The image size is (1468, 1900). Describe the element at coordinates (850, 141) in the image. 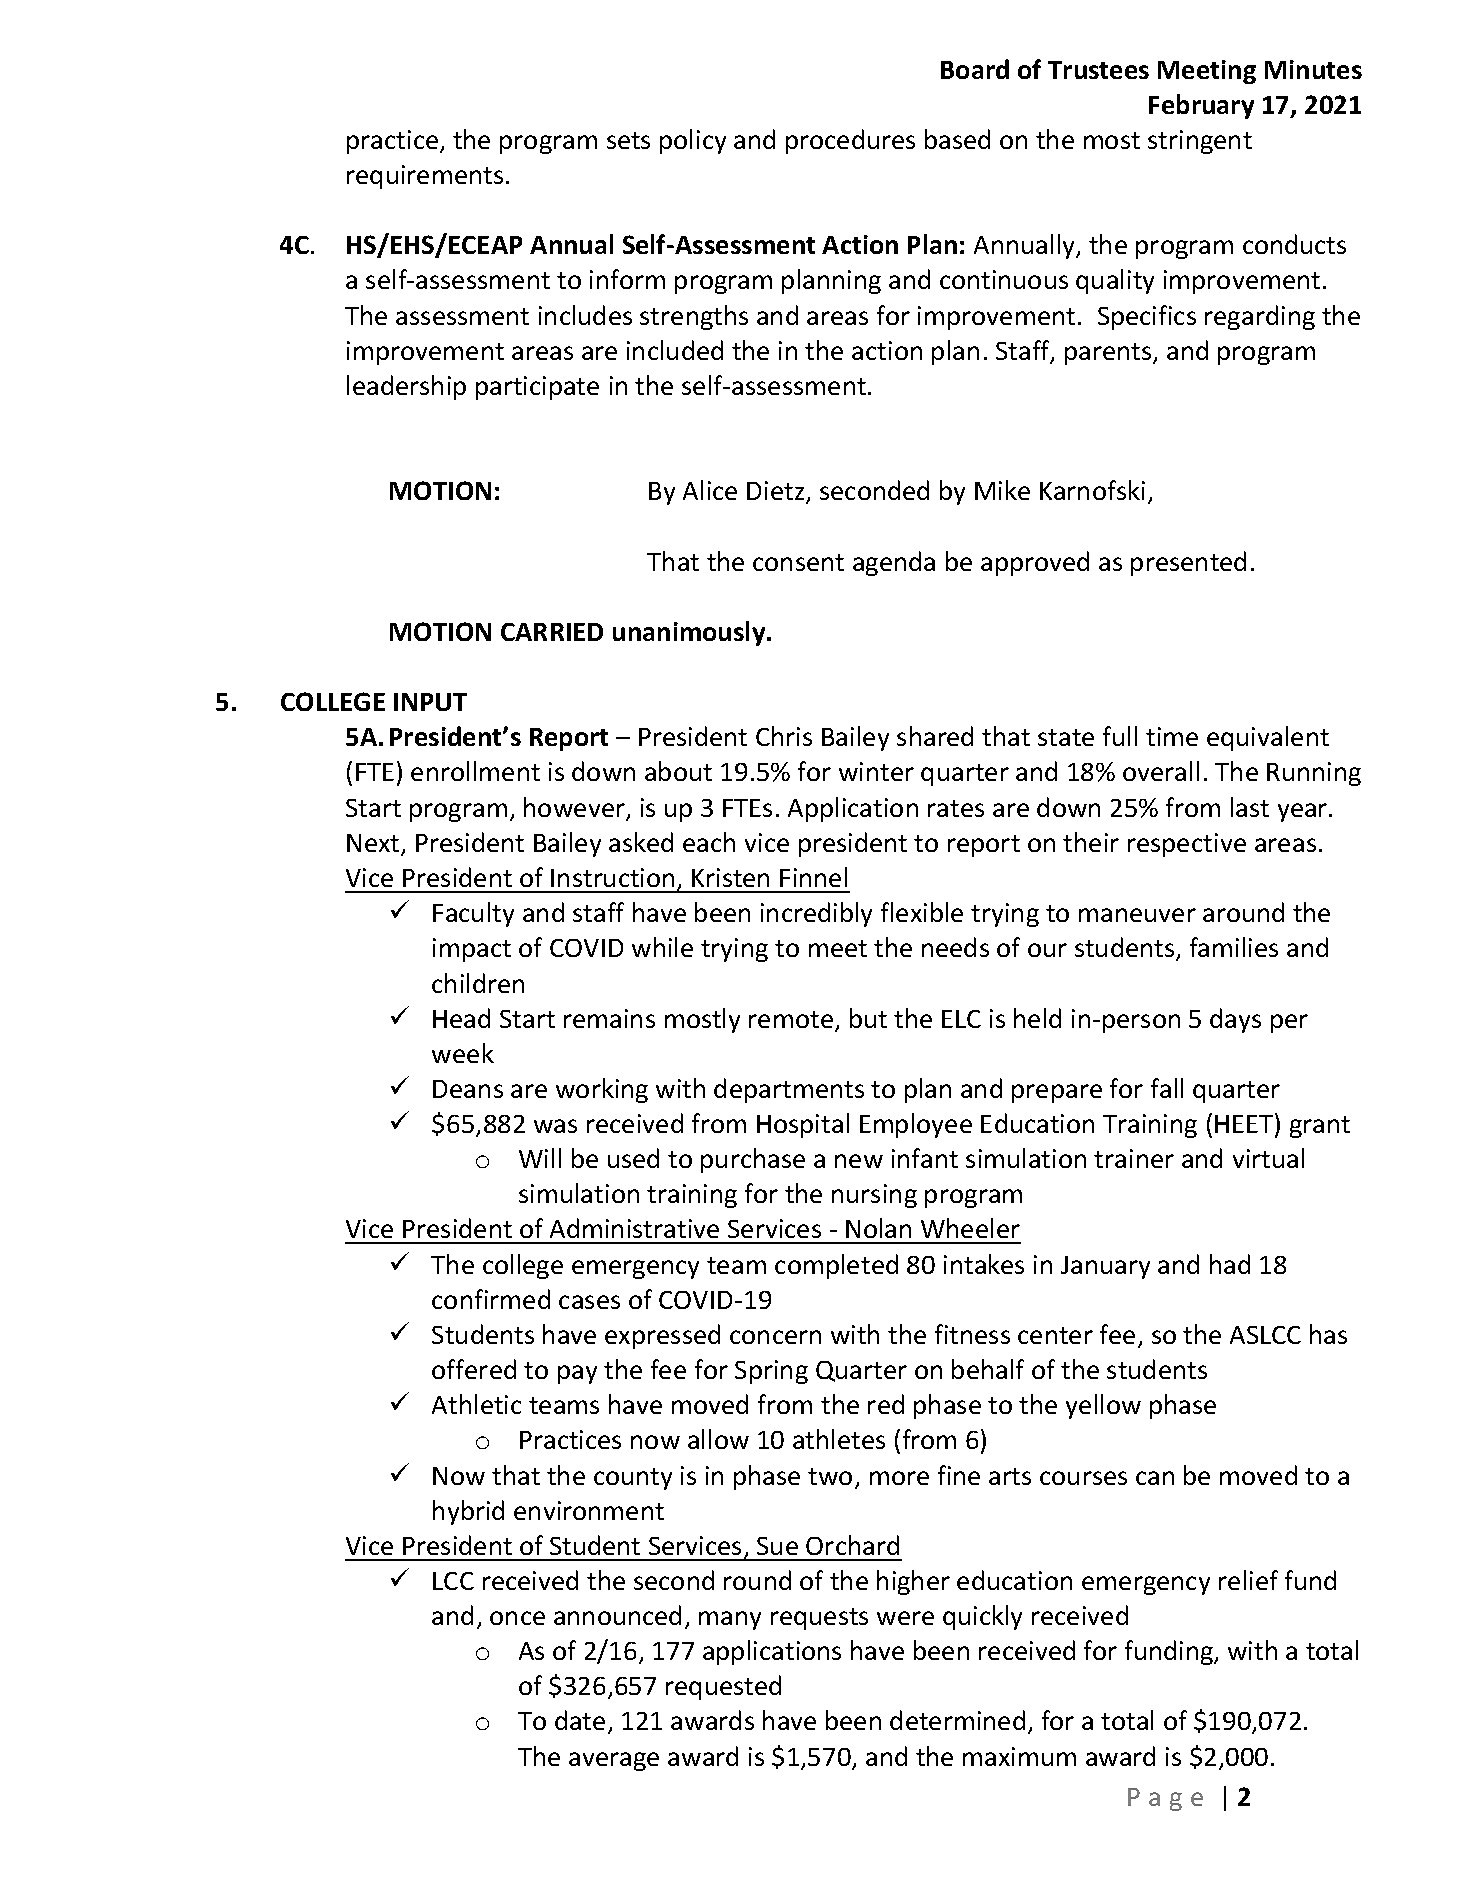

I see `procedures` at that location.
